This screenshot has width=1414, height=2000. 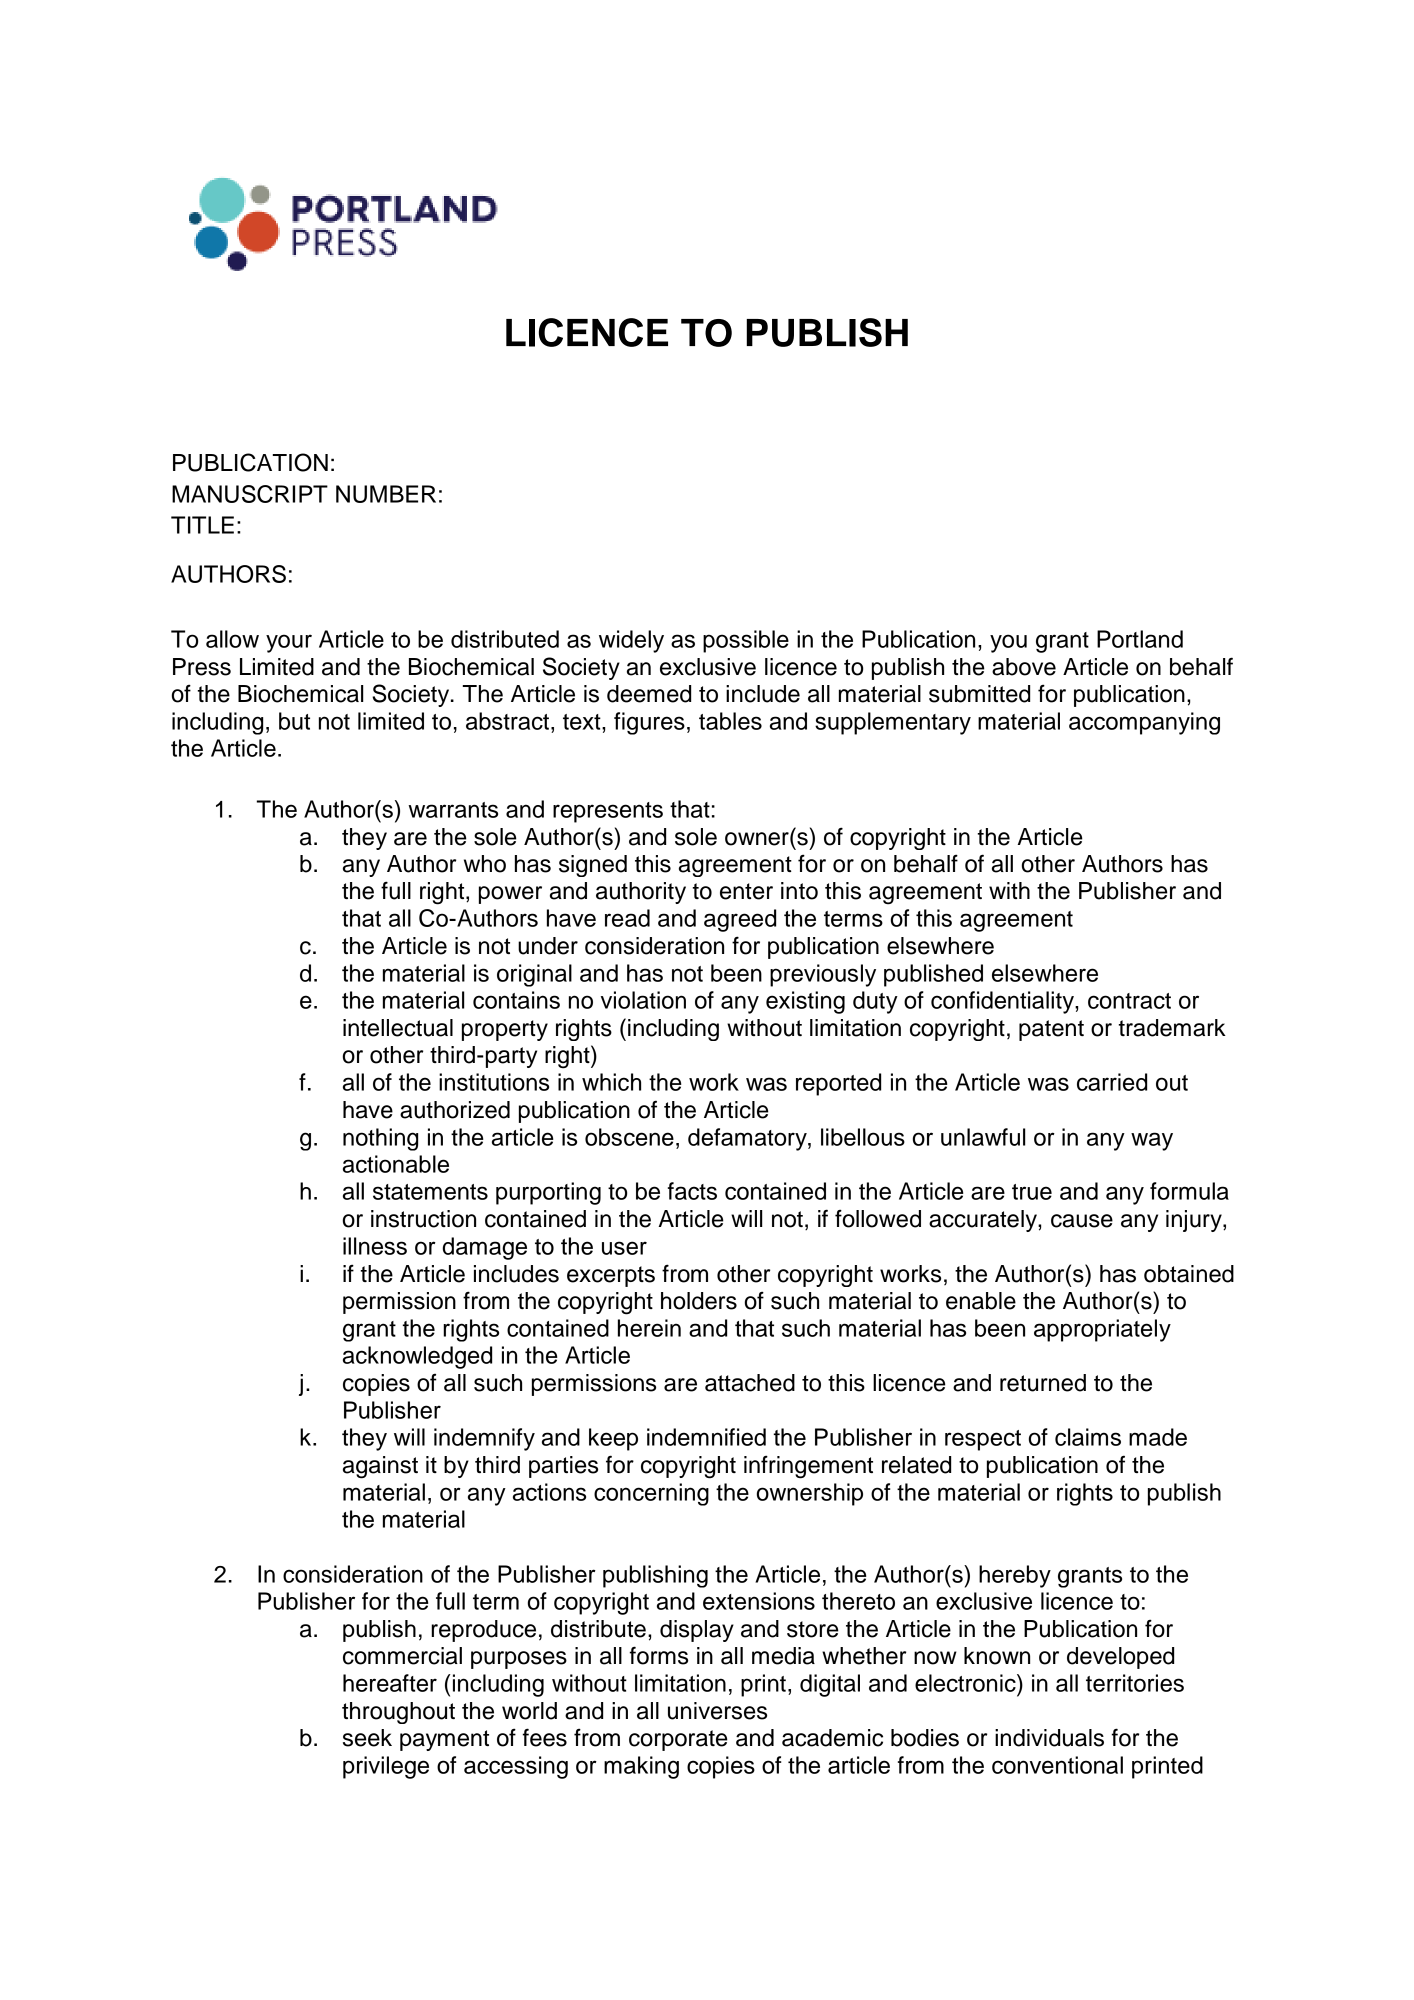 I want to click on Portland, so click(x=1140, y=639).
